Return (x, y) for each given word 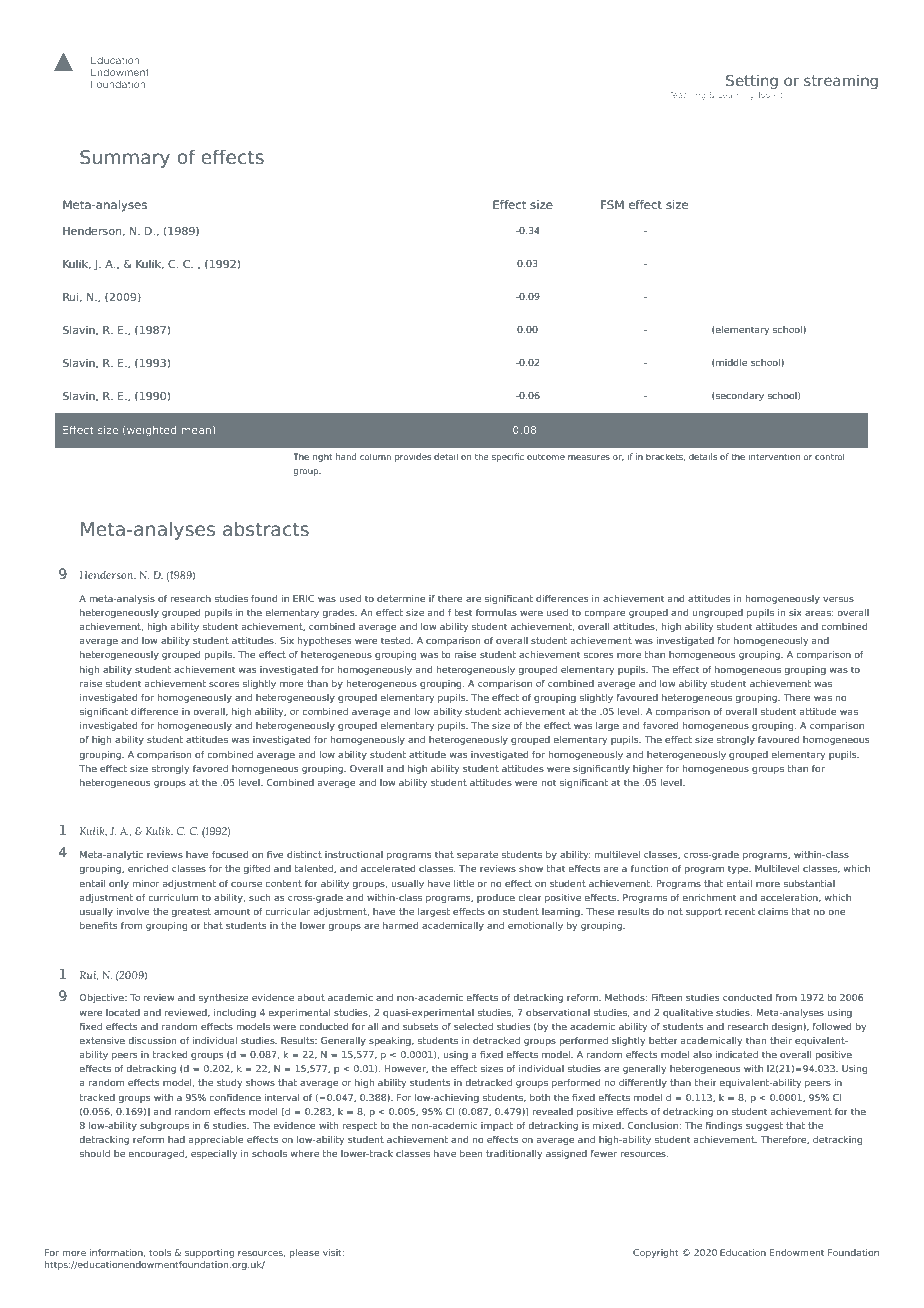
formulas (496, 612)
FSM (612, 204)
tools (160, 1252)
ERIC (303, 598)
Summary (125, 159)
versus (838, 599)
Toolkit (770, 95)
